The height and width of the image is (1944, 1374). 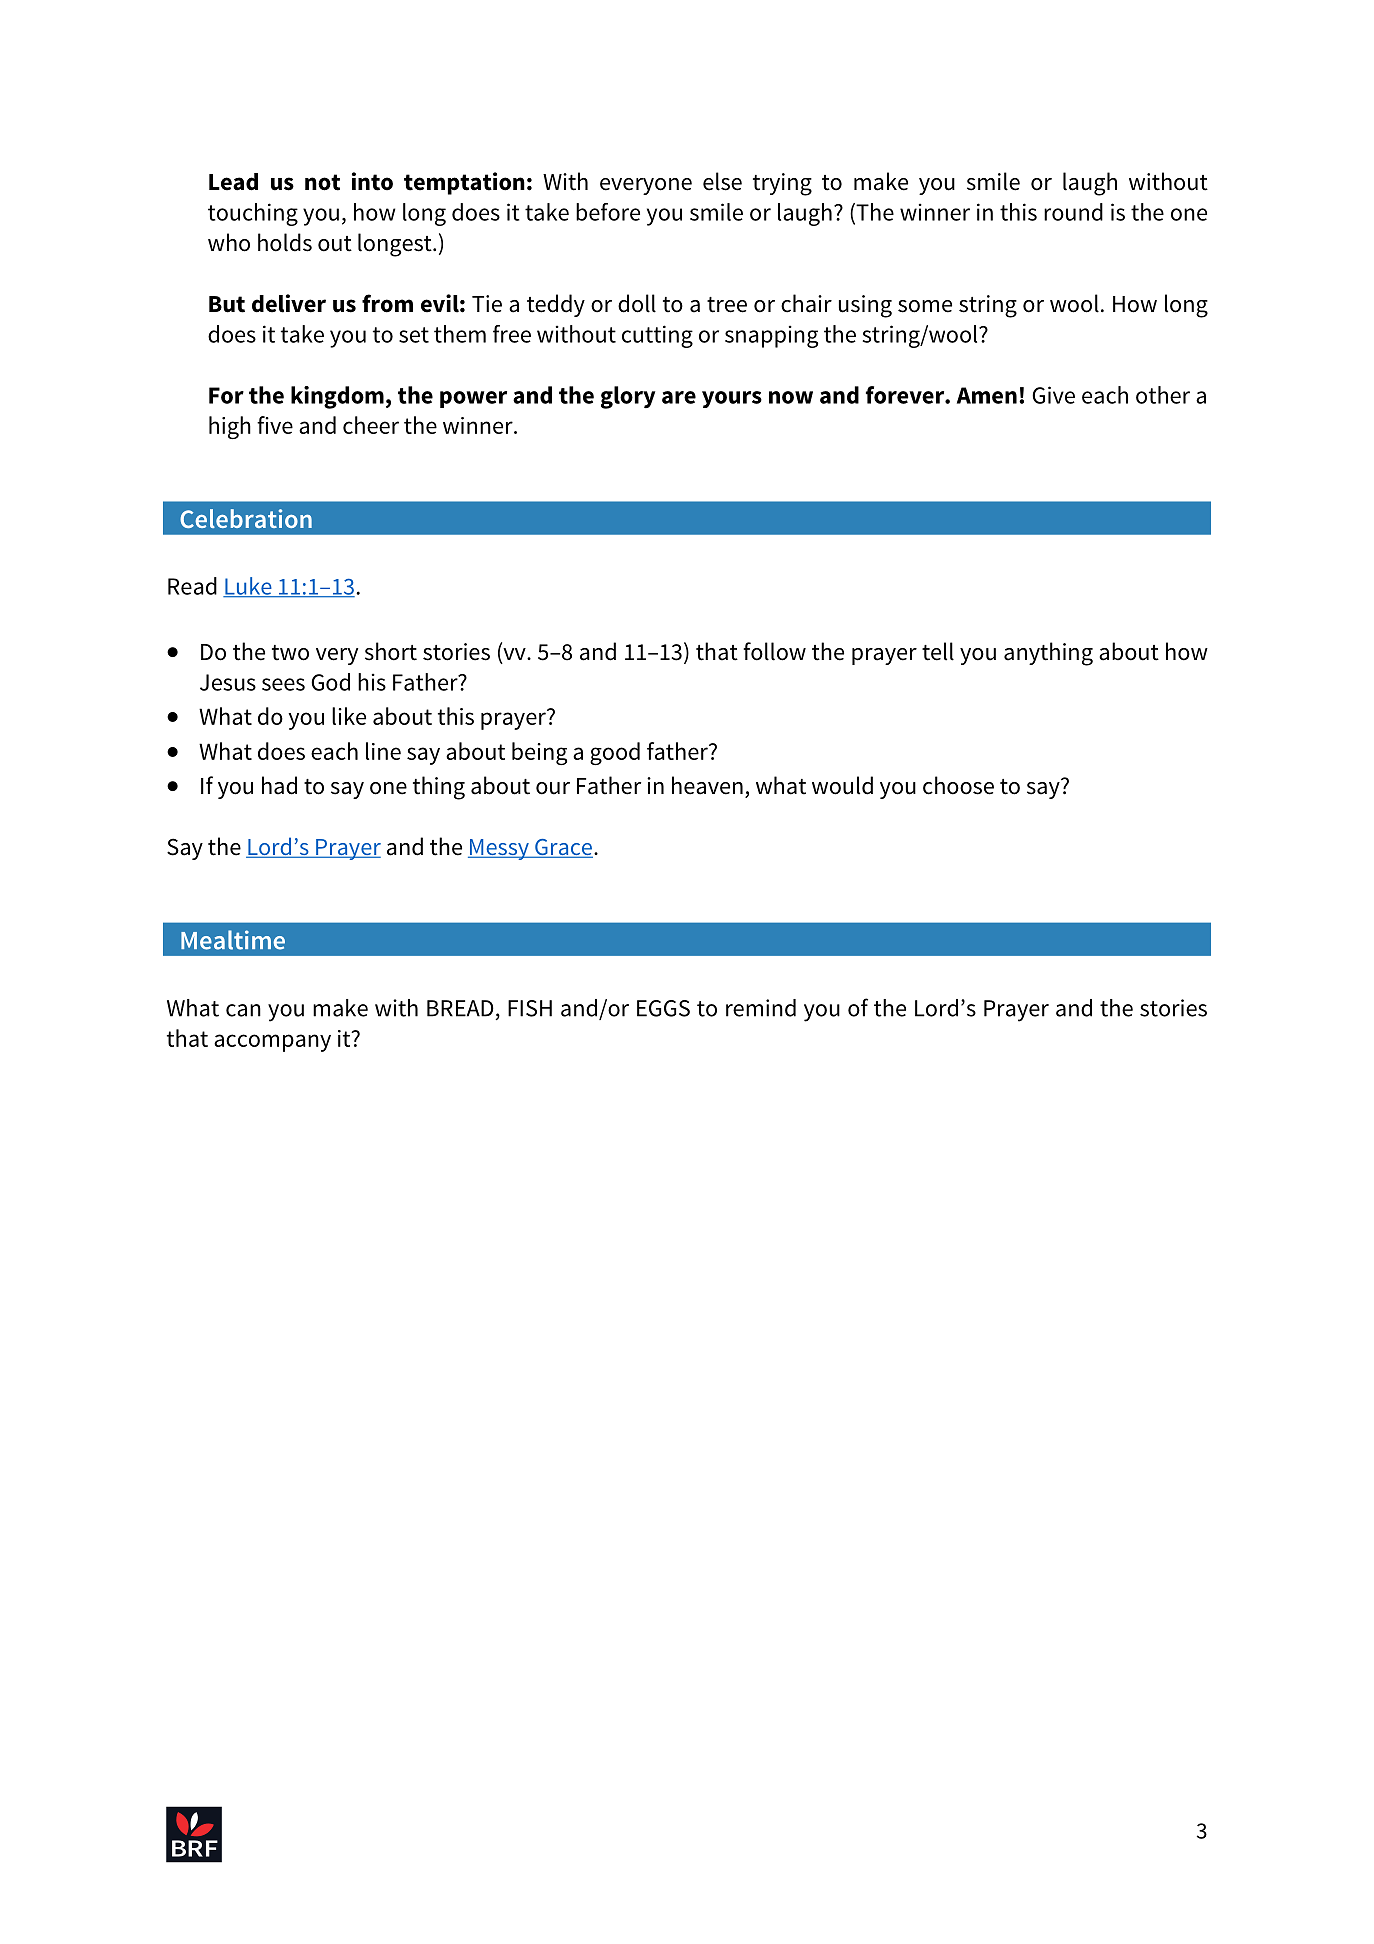 What do you see at coordinates (195, 1848) in the image?
I see `BRF` at bounding box center [195, 1848].
